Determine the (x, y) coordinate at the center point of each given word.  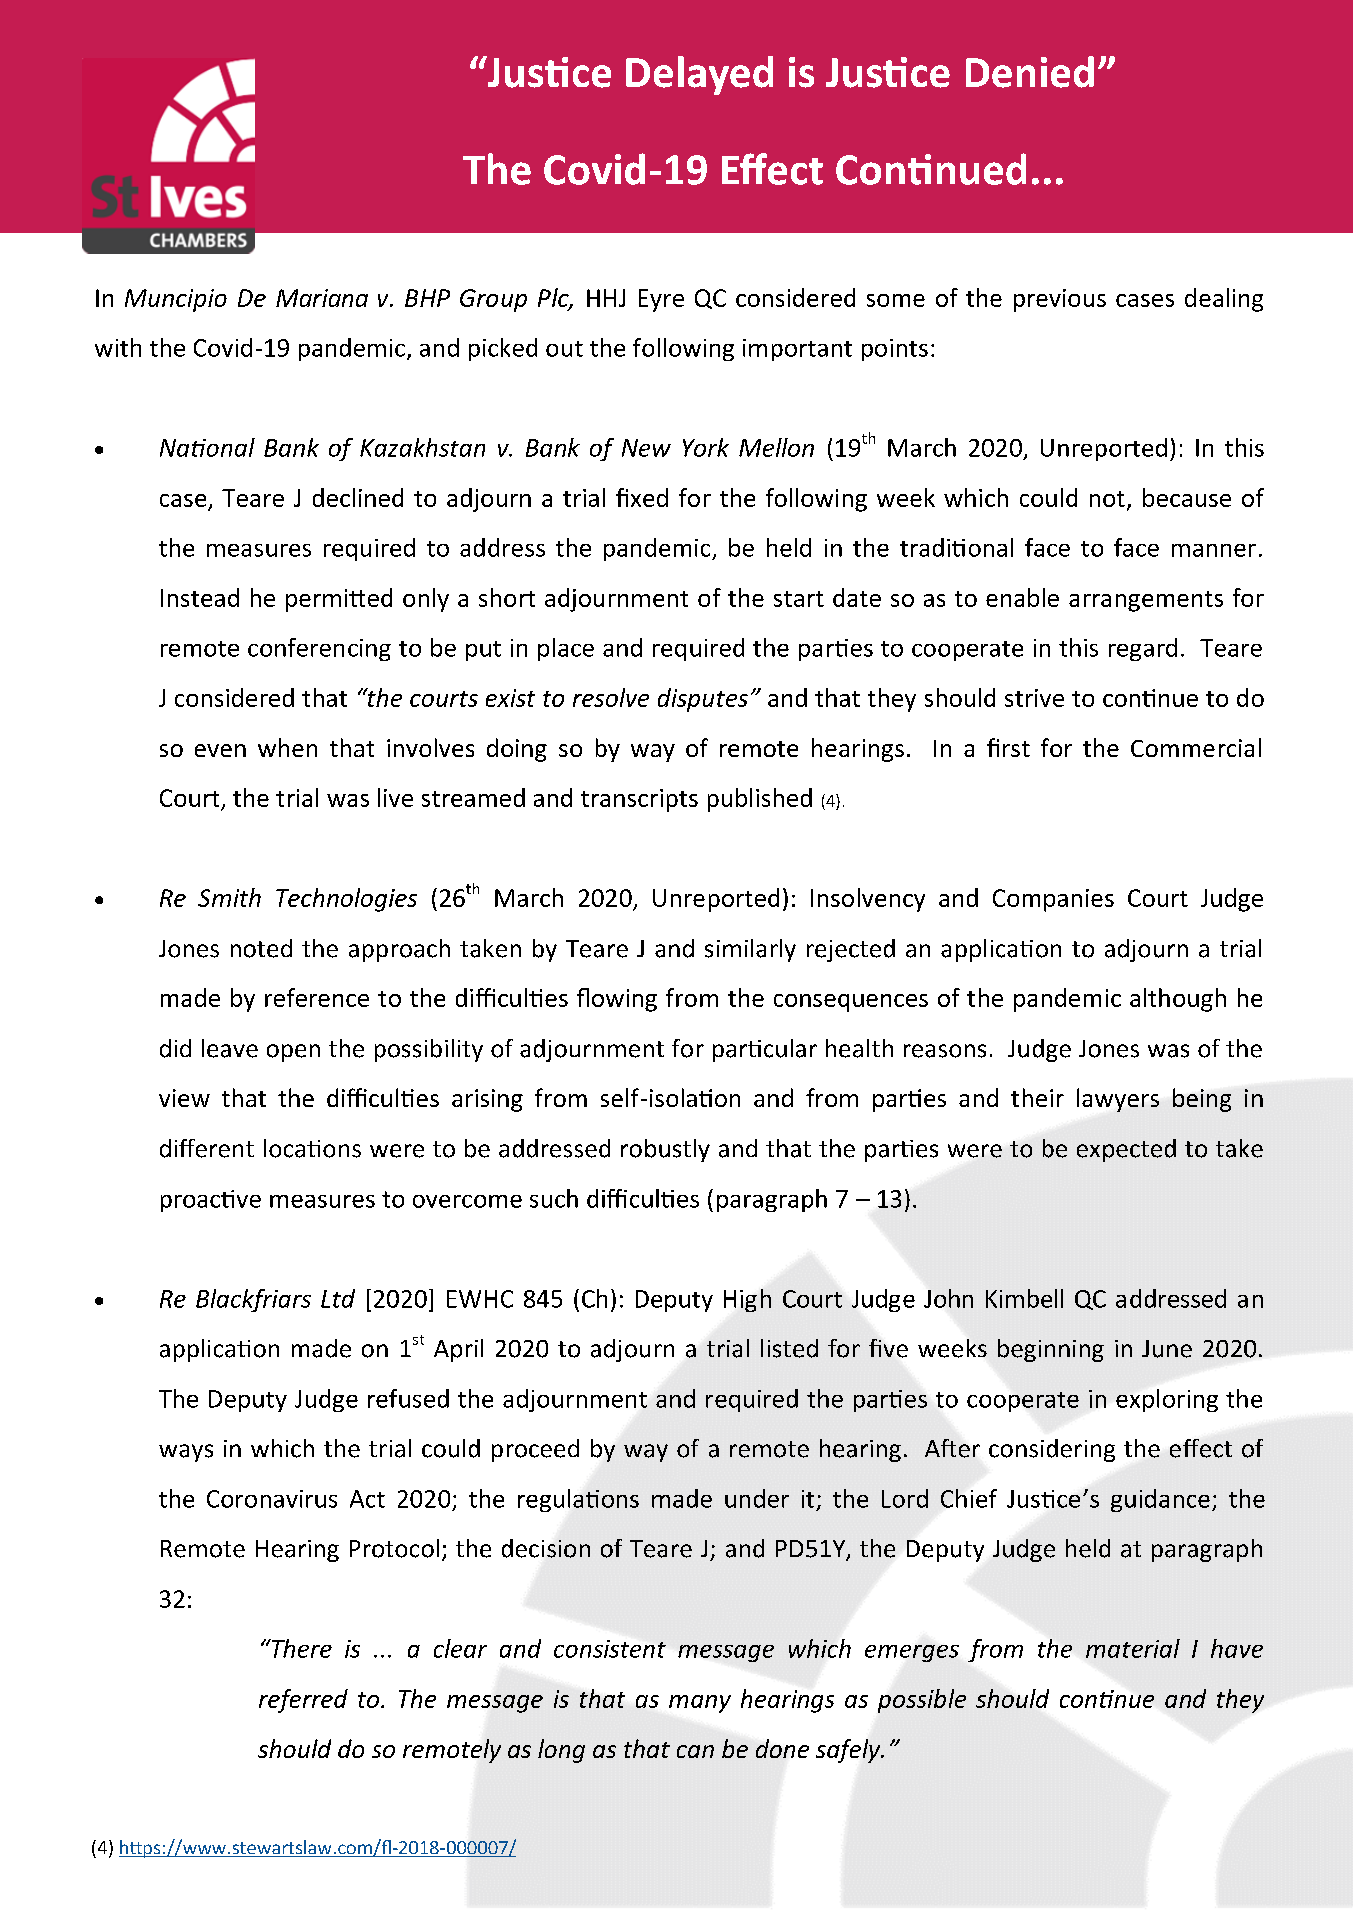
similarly (750, 950)
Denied (1030, 72)
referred (303, 1701)
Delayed (699, 75)
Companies (1053, 900)
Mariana (322, 298)
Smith (229, 897)
